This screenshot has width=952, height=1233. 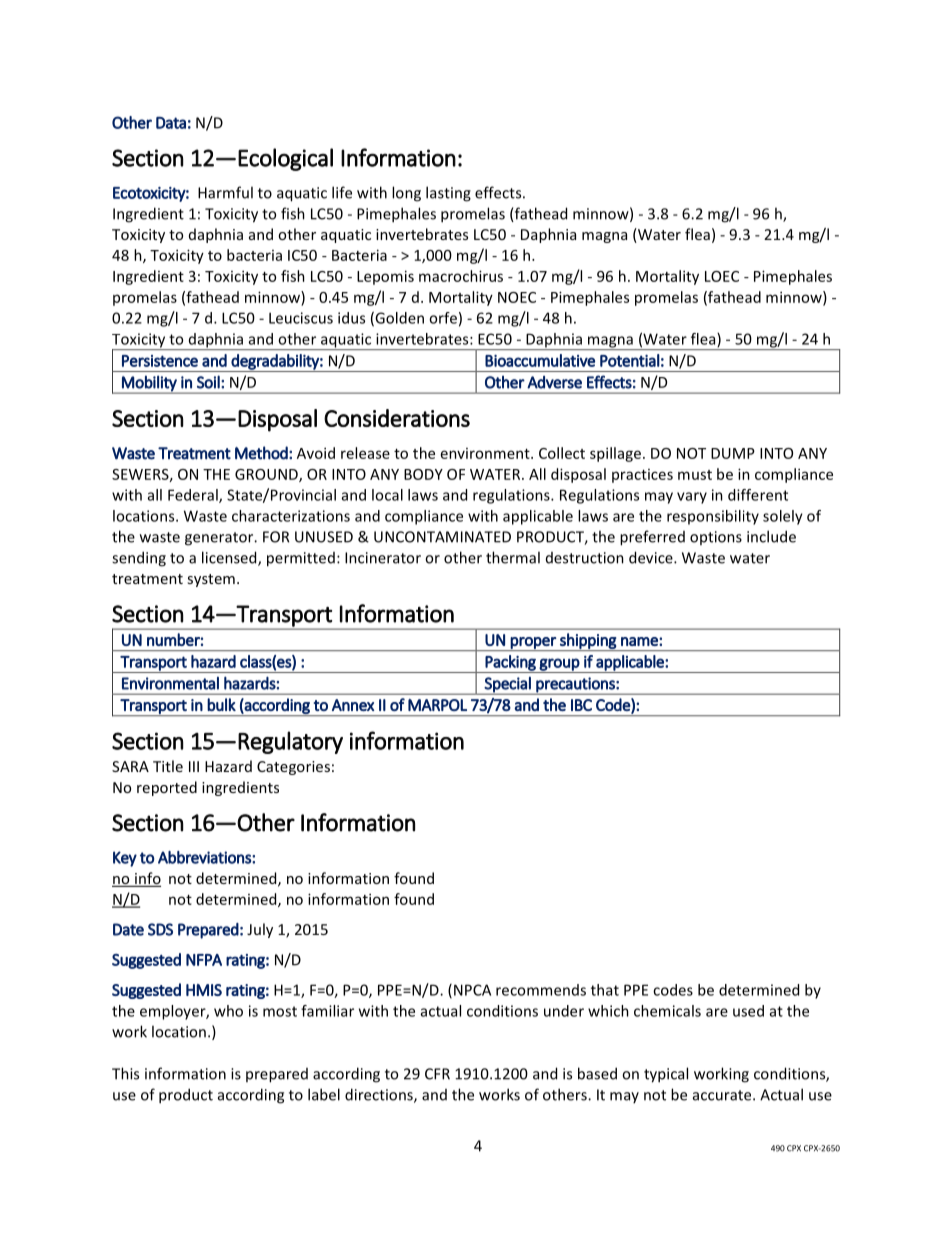 I want to click on who, so click(x=228, y=1011).
